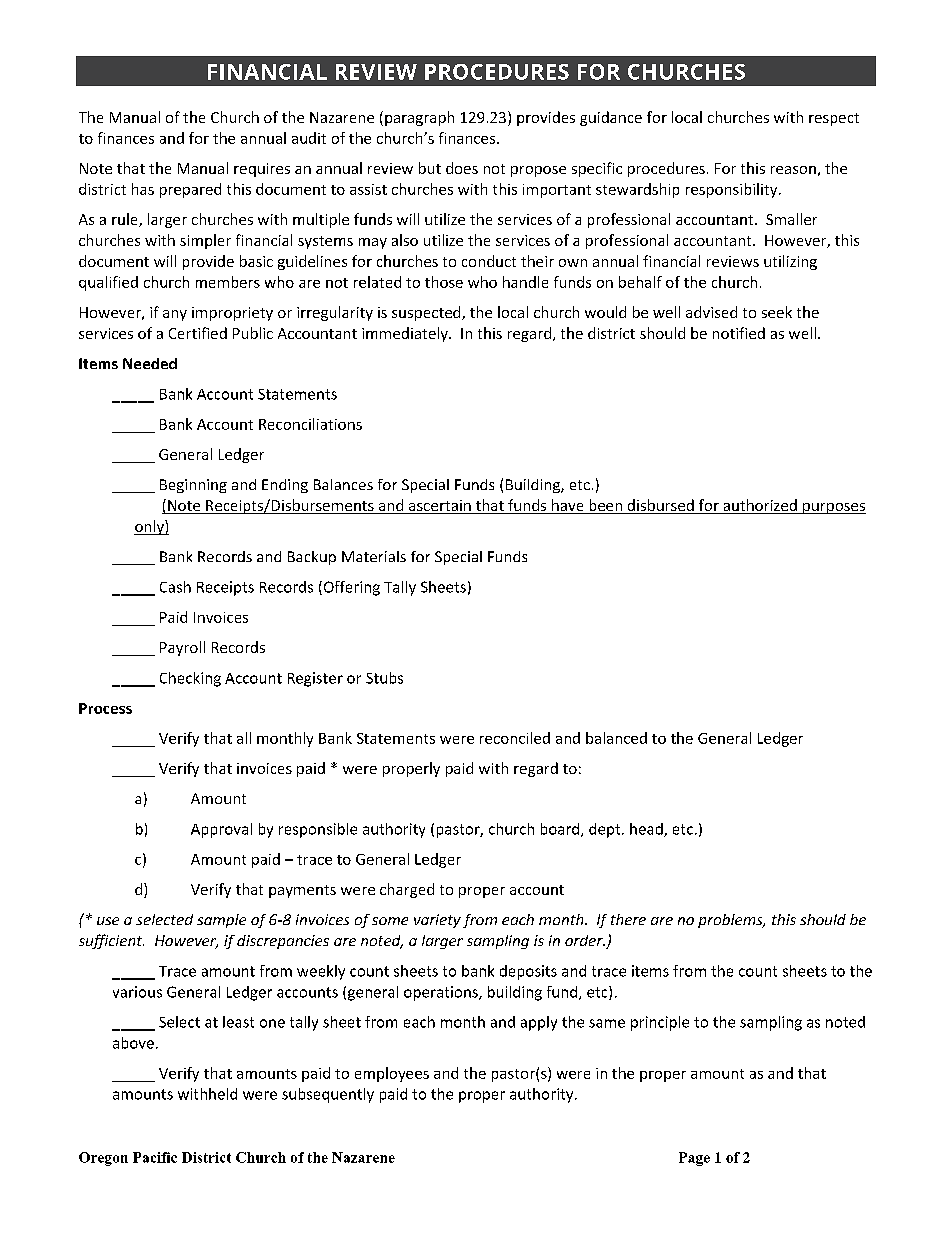  What do you see at coordinates (150, 363) in the screenshot?
I see `Needed` at bounding box center [150, 363].
